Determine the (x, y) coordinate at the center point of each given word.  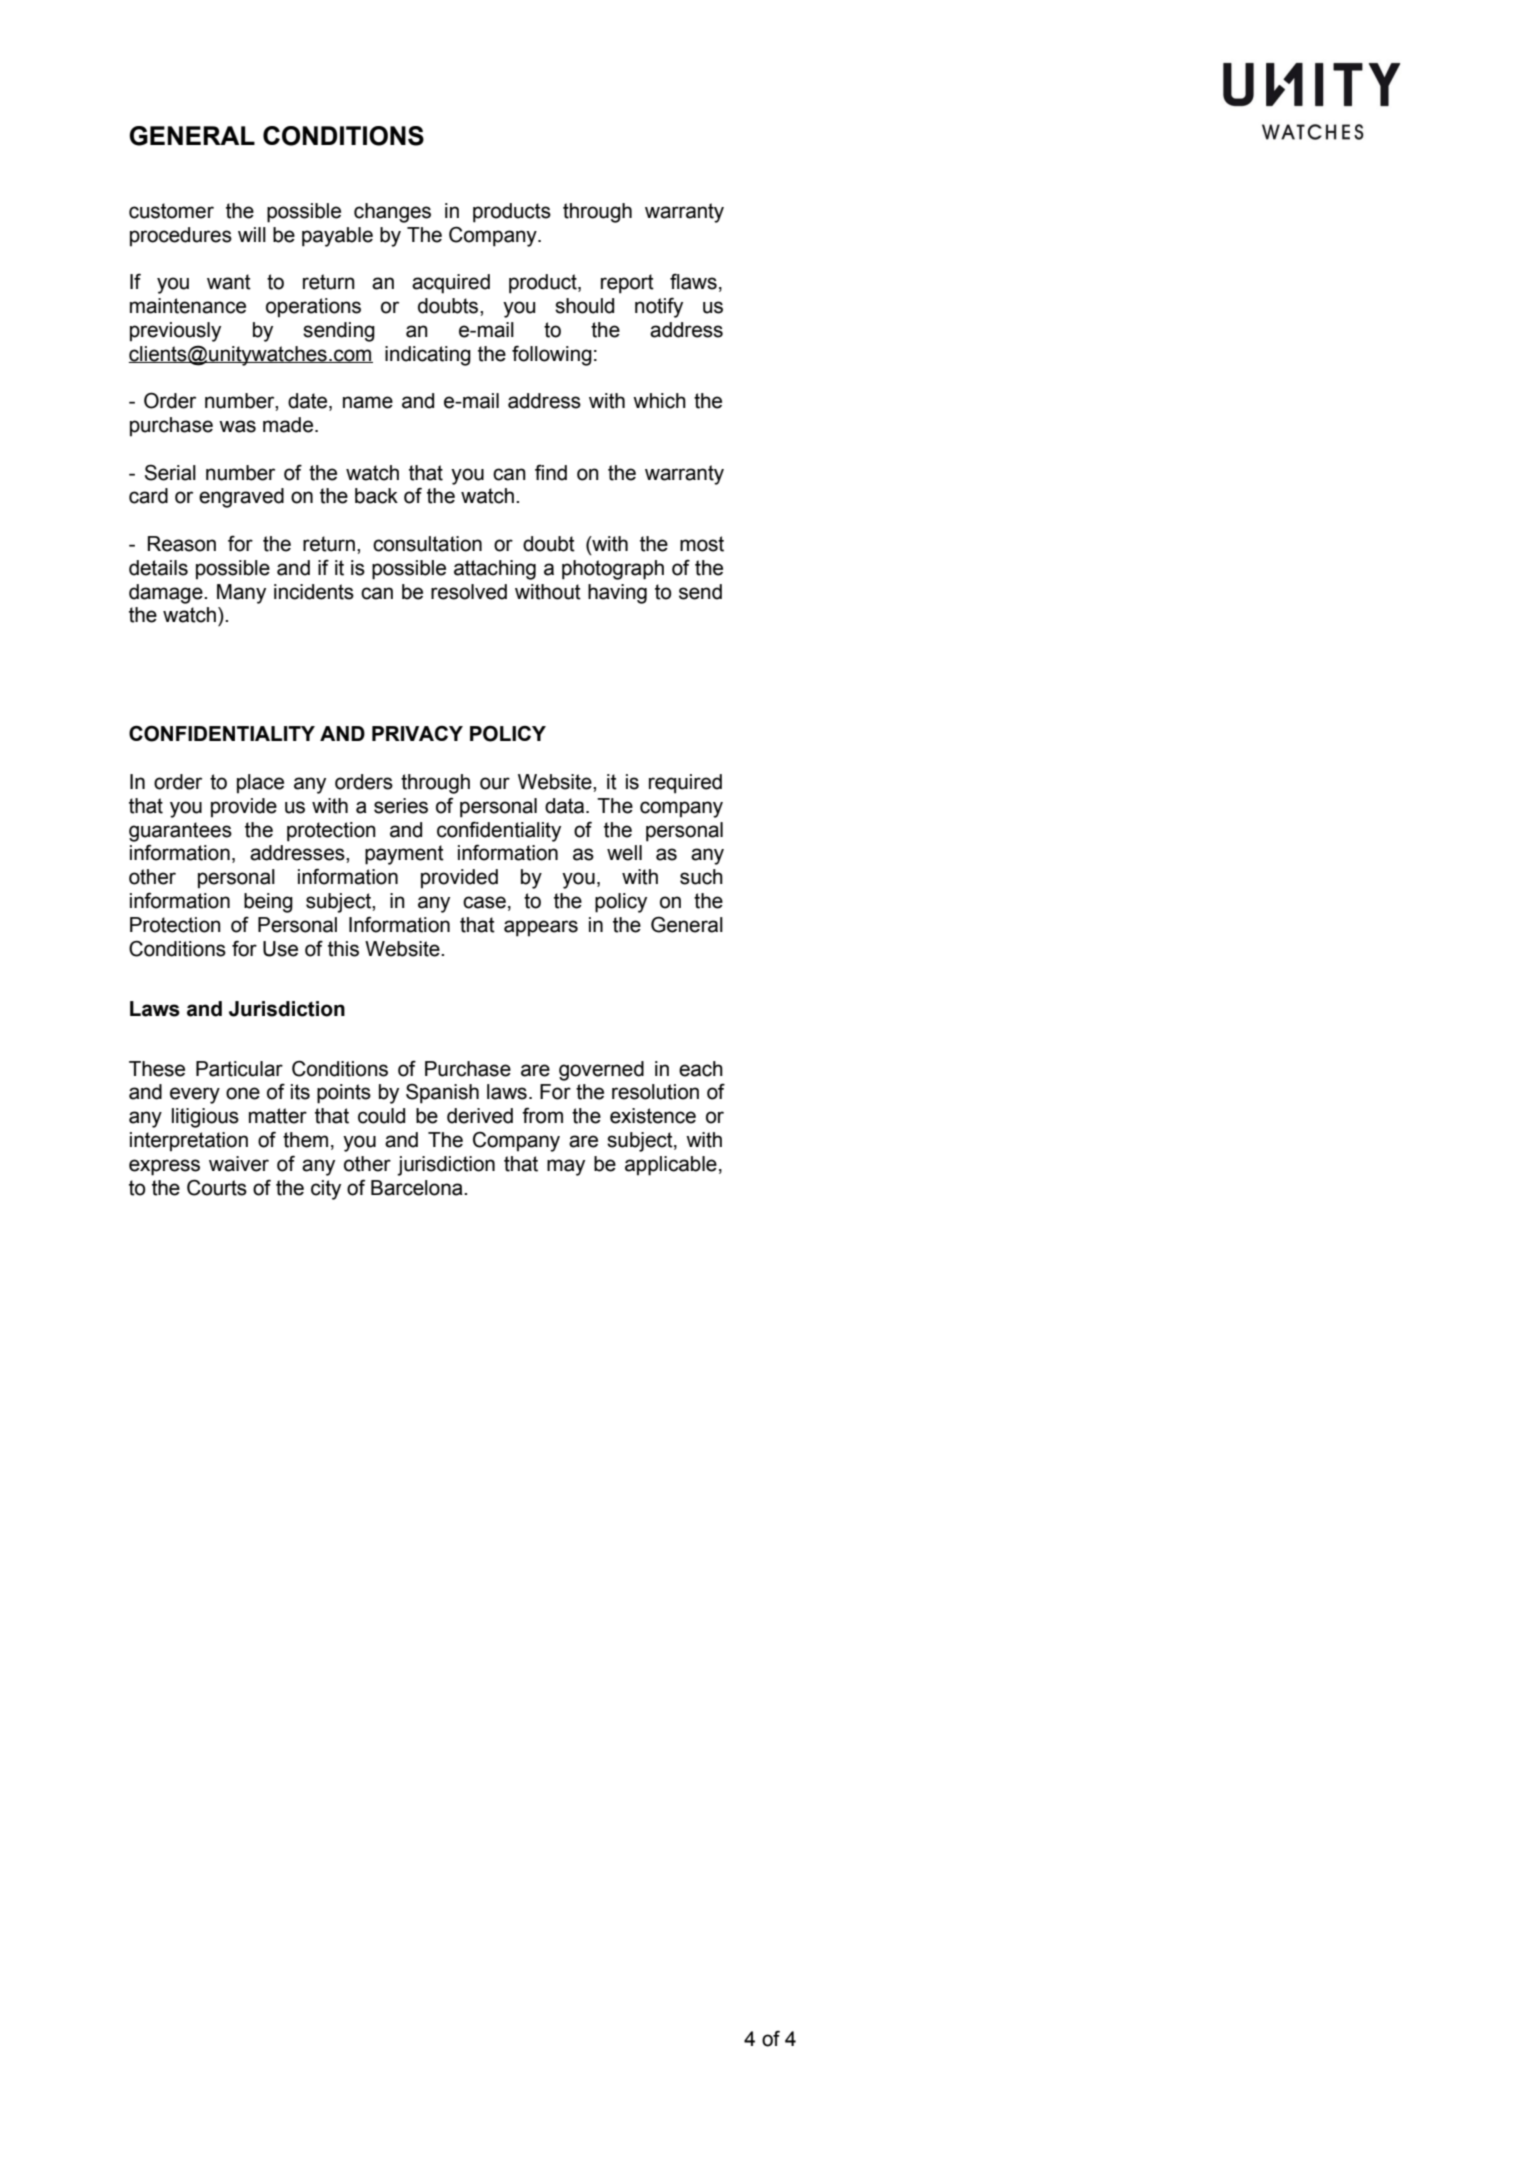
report (627, 284)
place (260, 784)
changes (392, 213)
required (685, 784)
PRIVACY (417, 733)
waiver (239, 1164)
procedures (181, 237)
